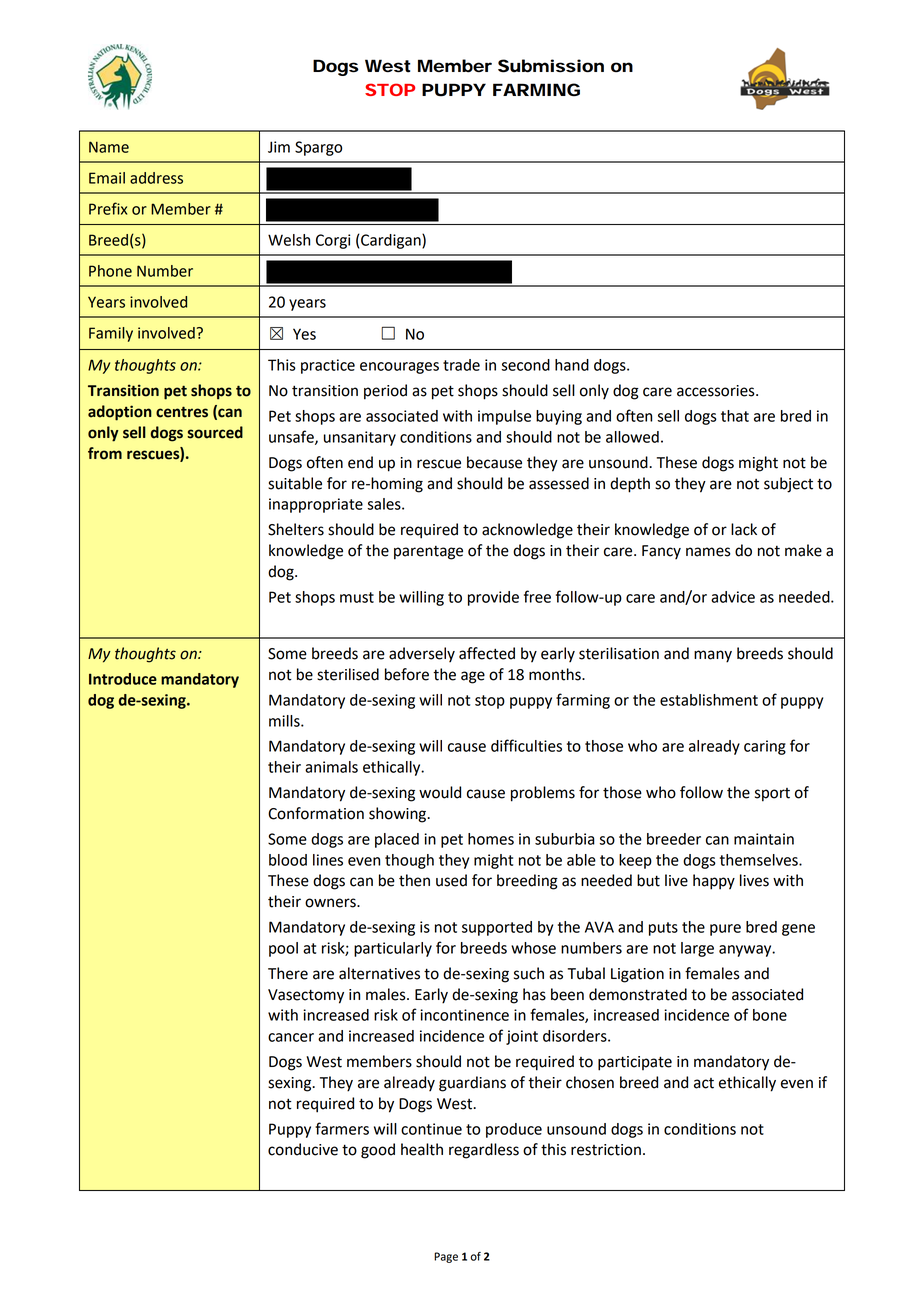 The image size is (924, 1308). I want to click on supported, so click(497, 928).
